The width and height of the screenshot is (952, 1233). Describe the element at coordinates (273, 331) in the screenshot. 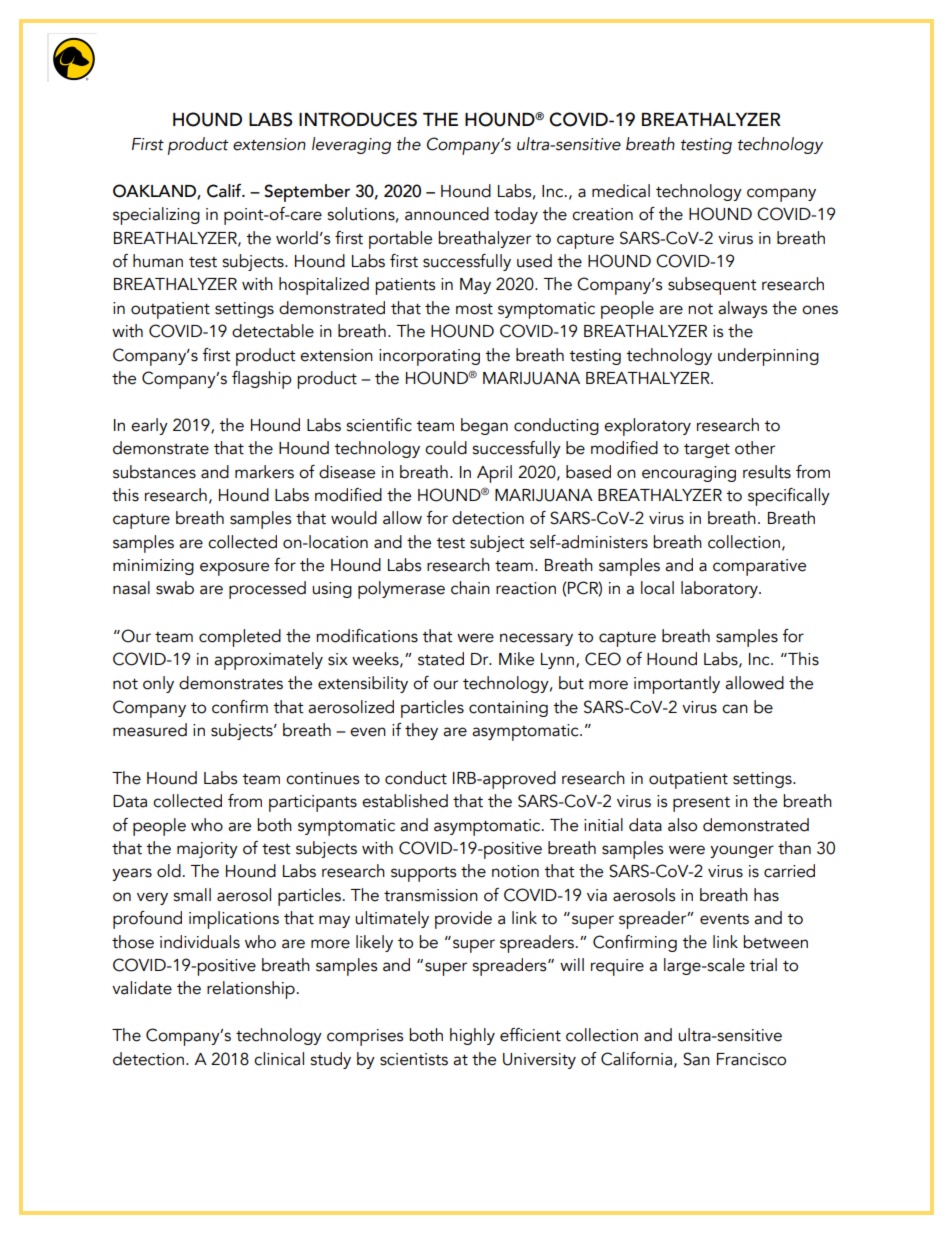

I see `detectable` at that location.
